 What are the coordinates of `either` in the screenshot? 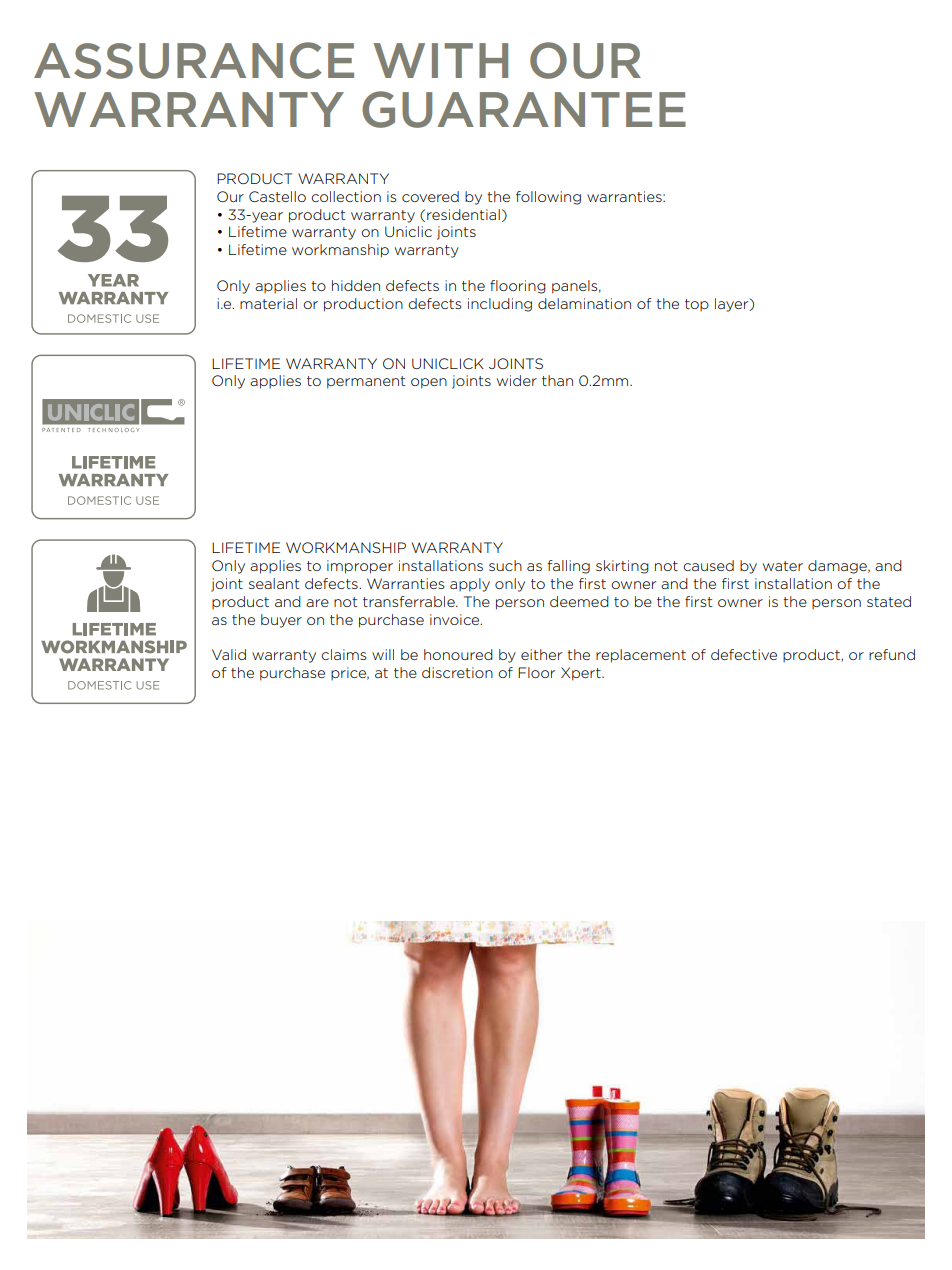 It's located at (541, 654).
